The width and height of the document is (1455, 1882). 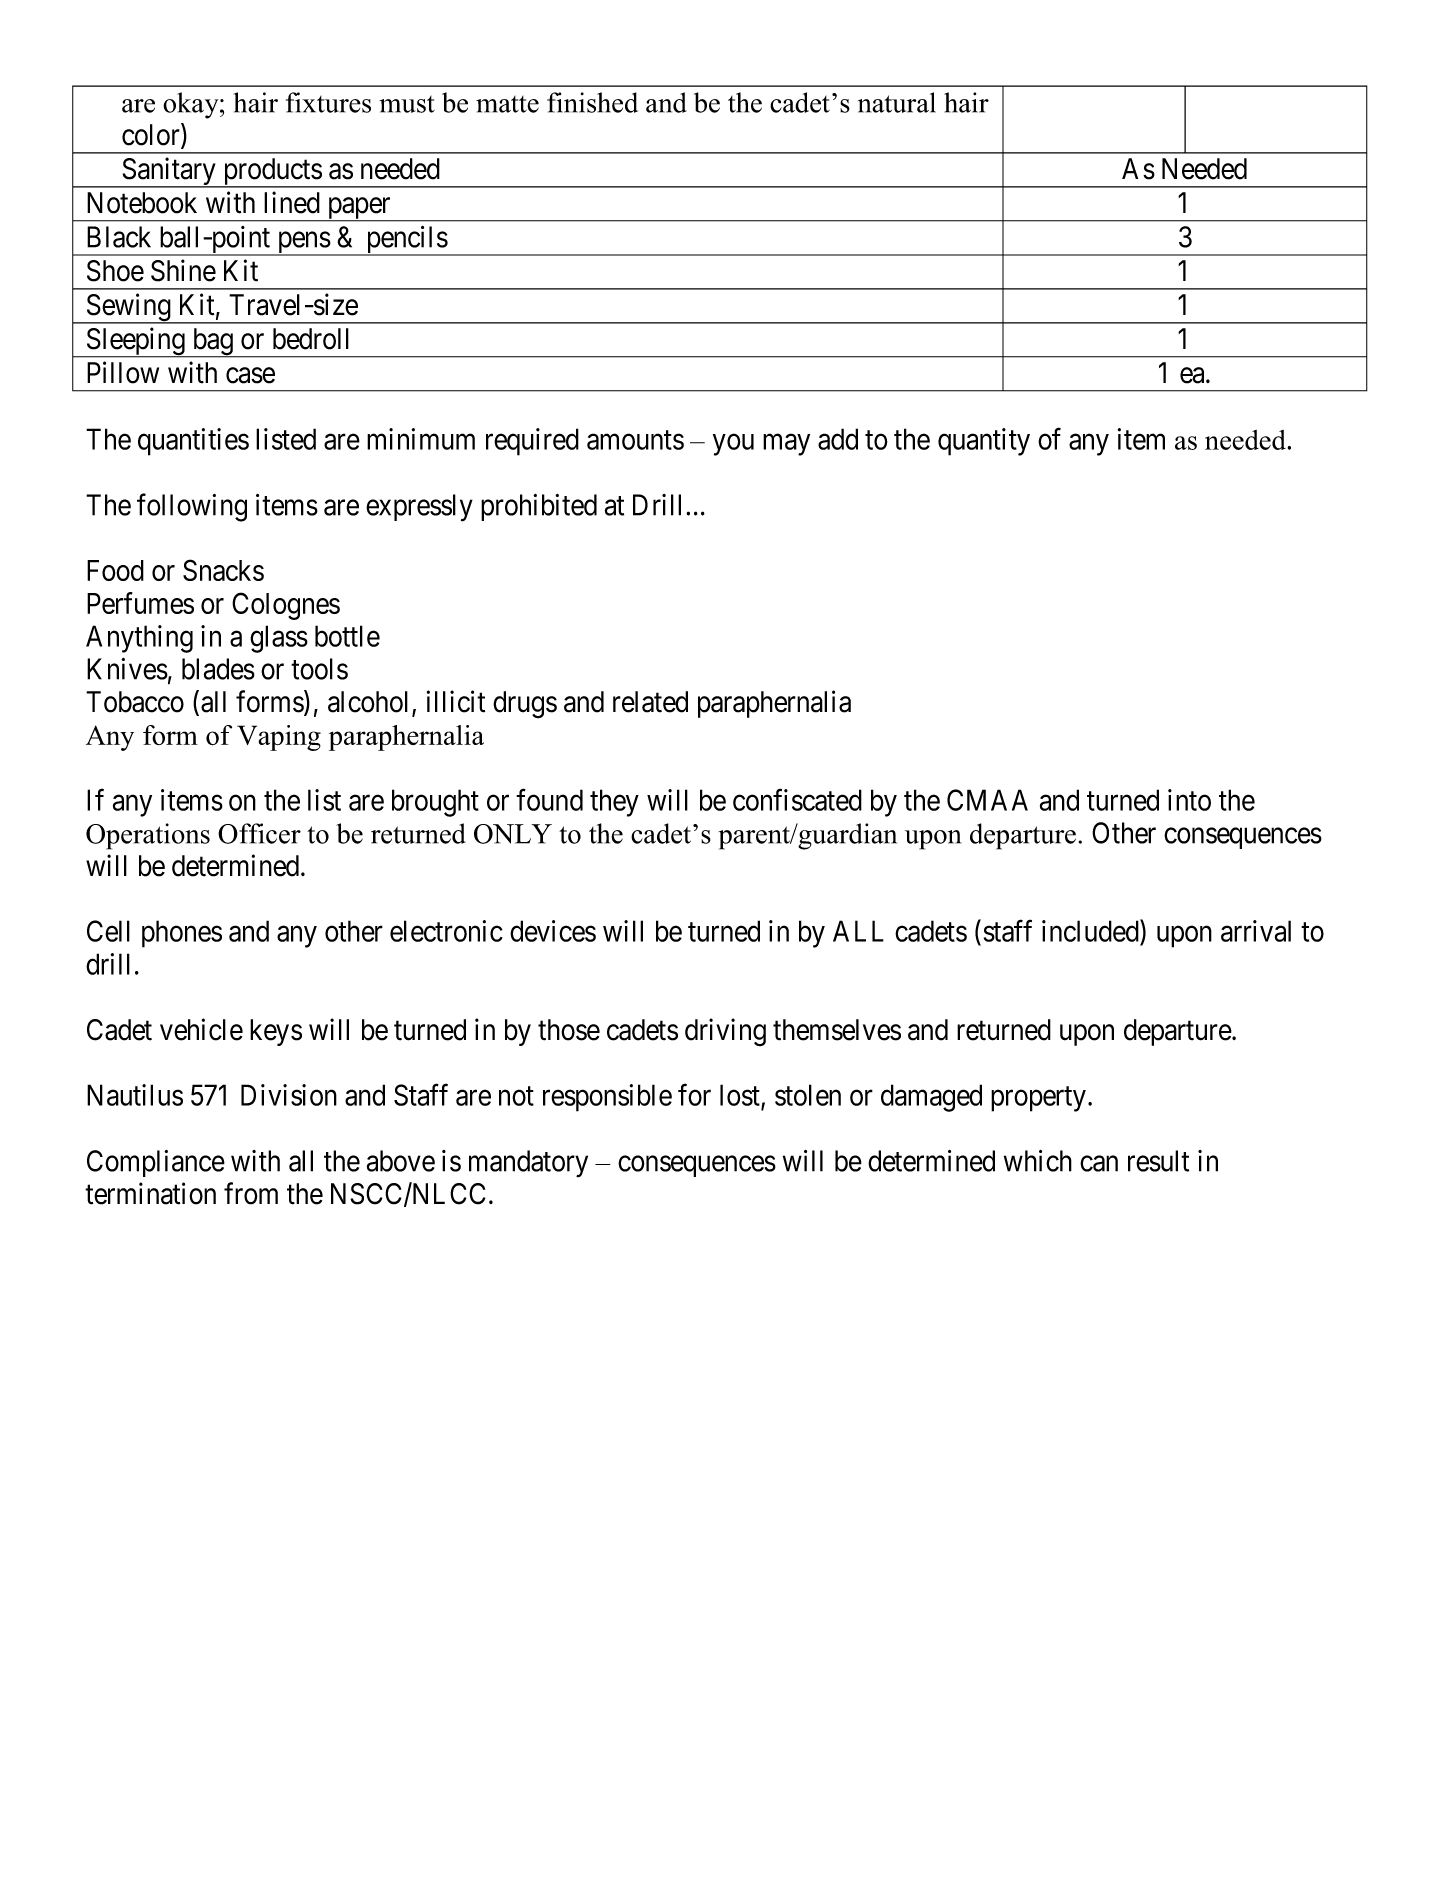 I want to click on from, so click(x=251, y=1193).
